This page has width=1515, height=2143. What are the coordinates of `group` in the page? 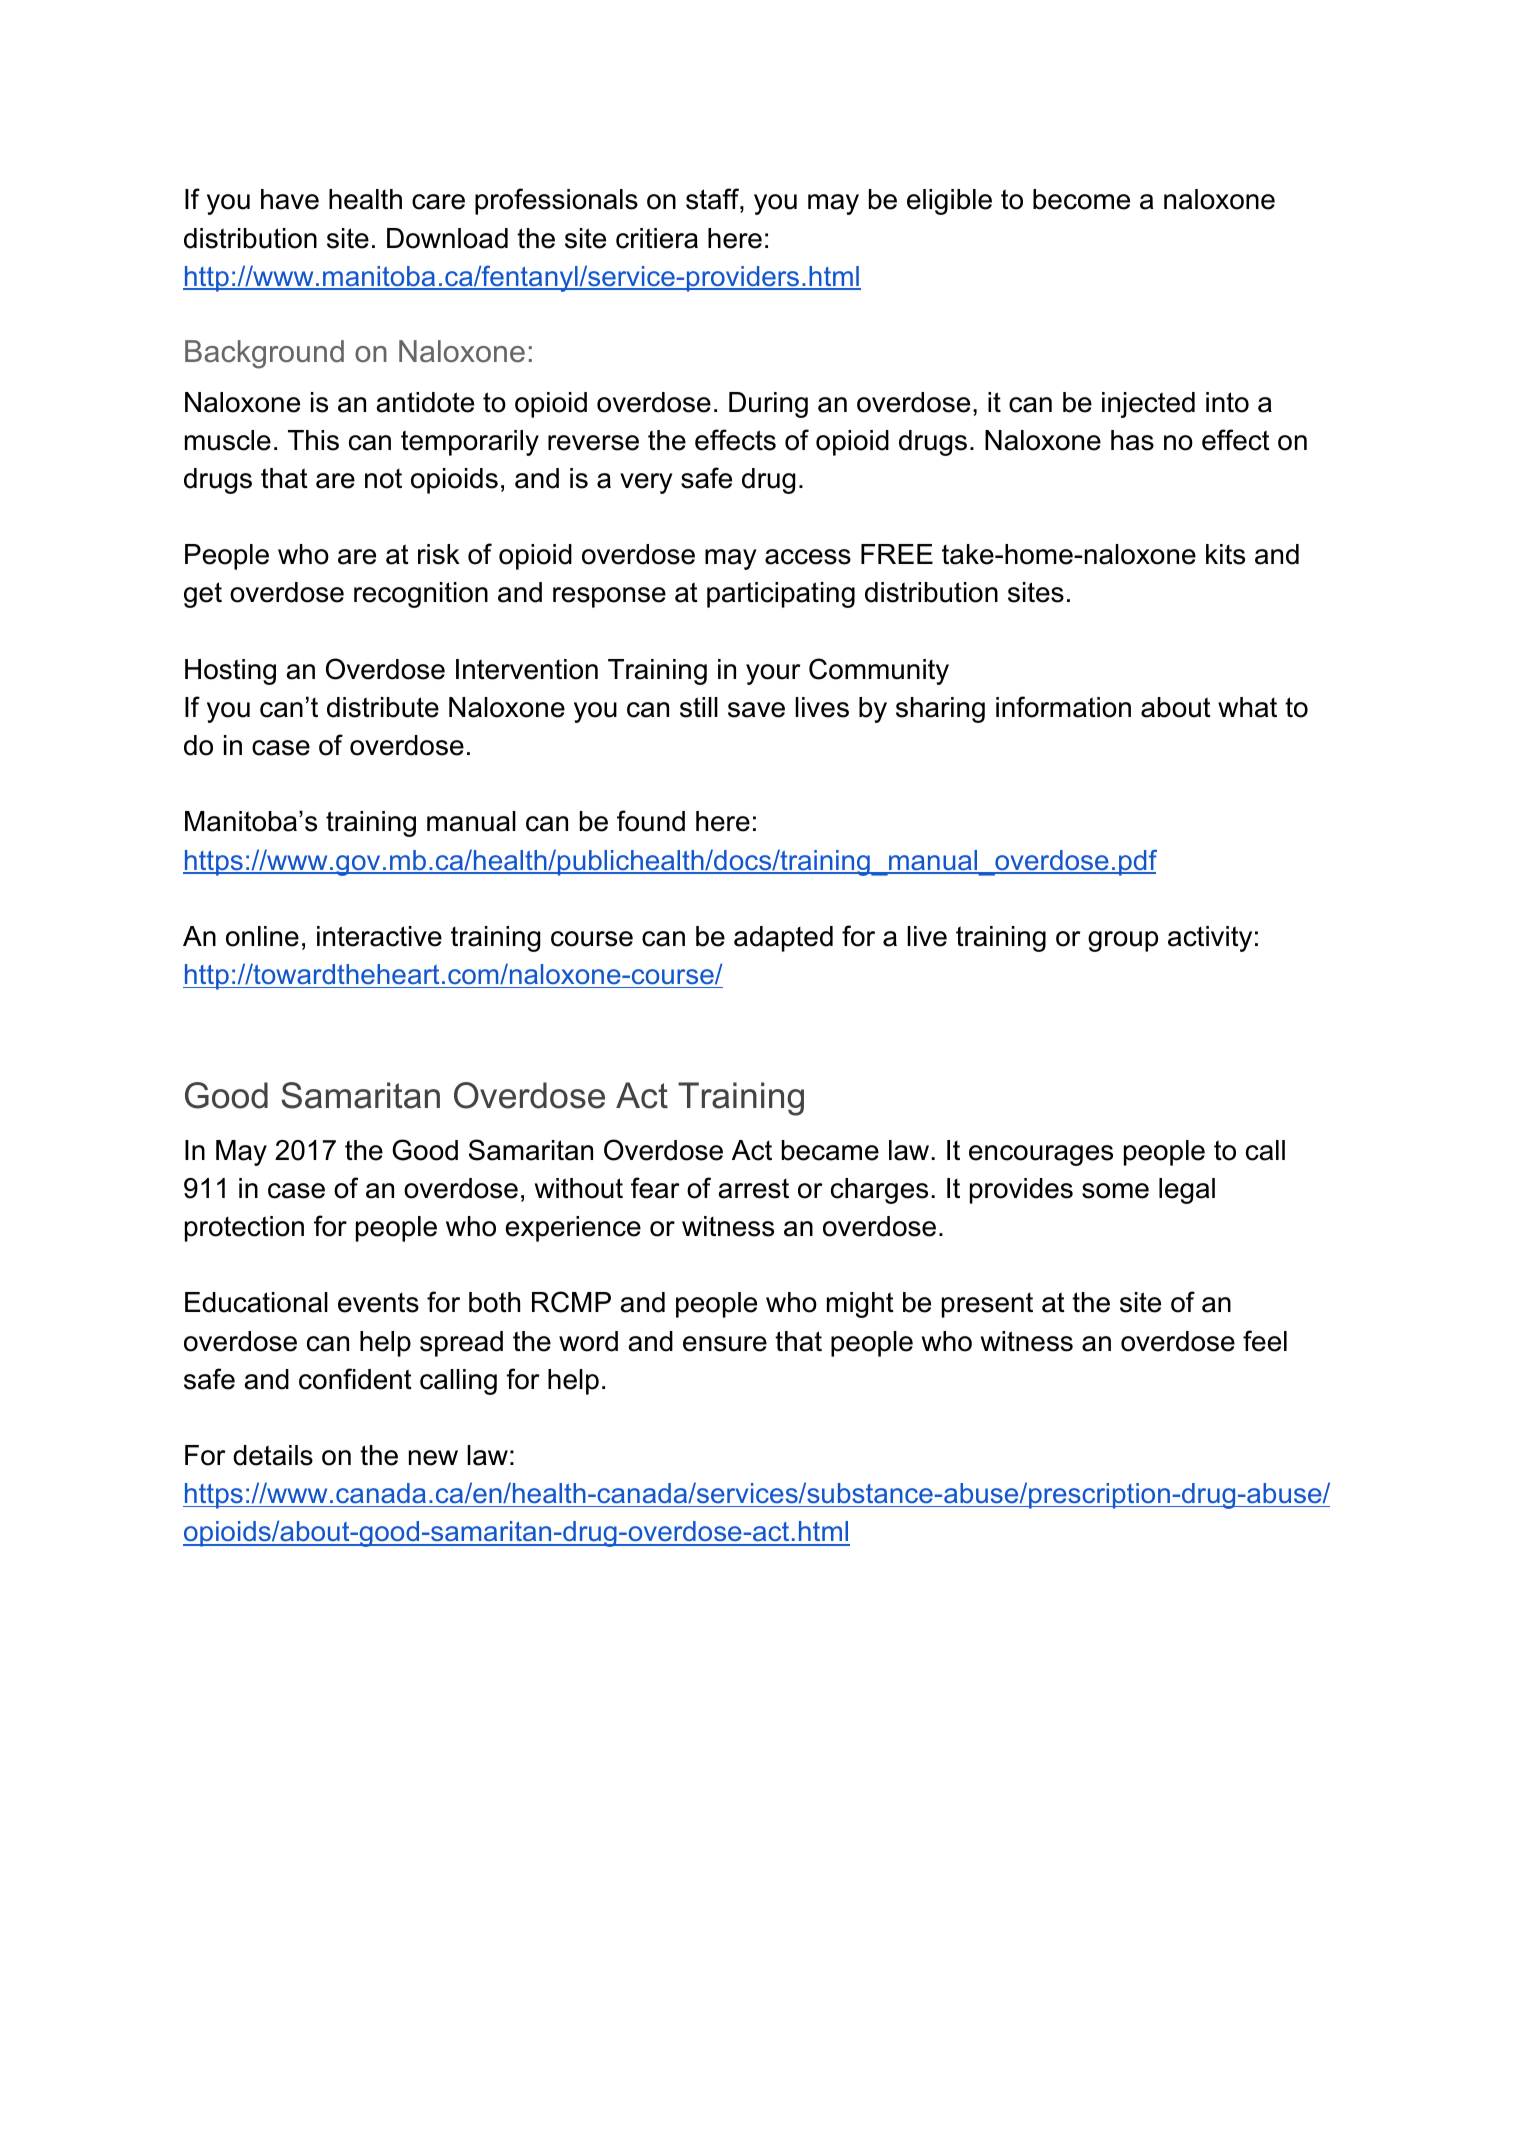 It's located at (1123, 941).
